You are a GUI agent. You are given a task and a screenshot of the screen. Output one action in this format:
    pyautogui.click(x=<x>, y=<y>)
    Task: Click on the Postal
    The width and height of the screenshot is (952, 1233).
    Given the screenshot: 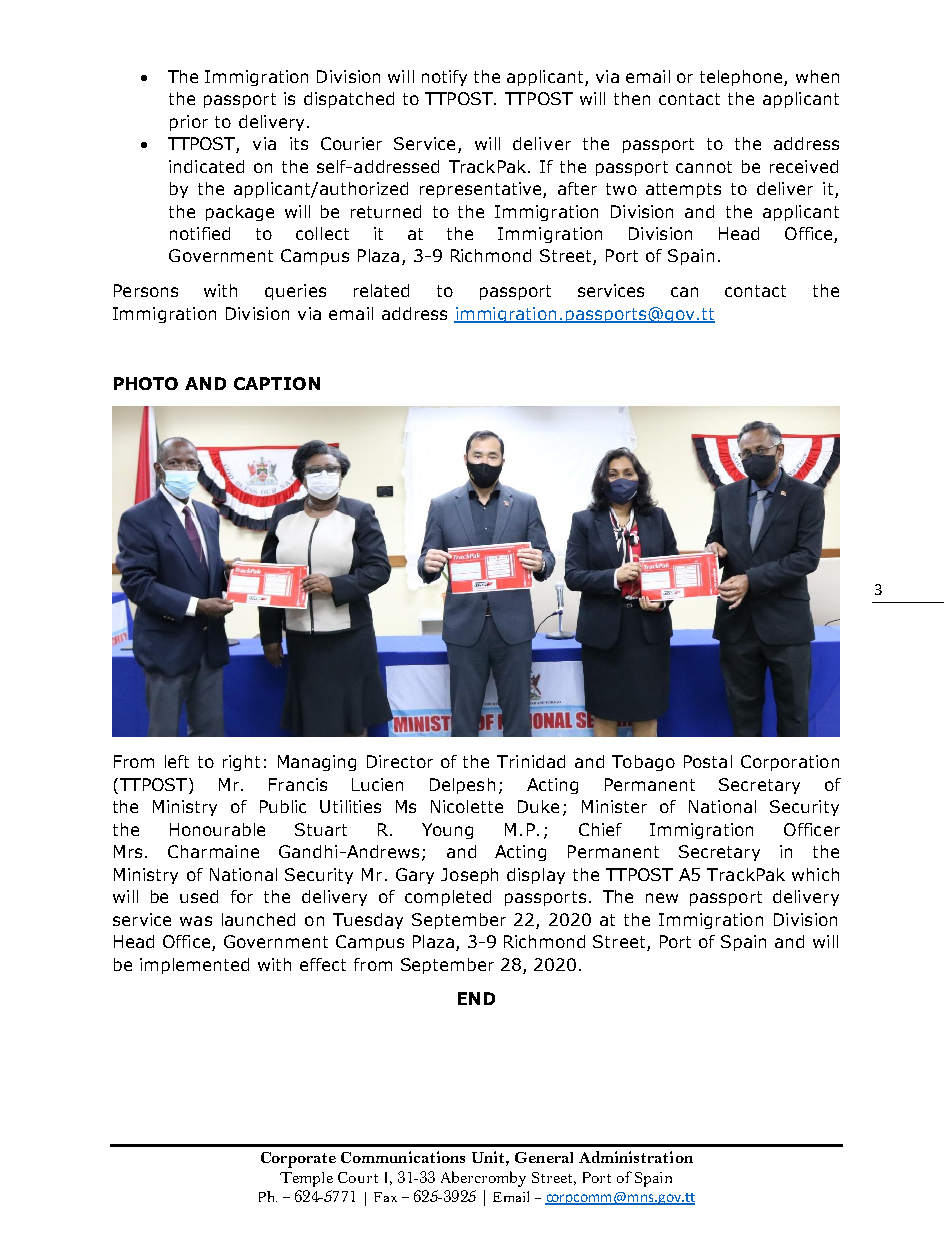 What is the action you would take?
    pyautogui.click(x=708, y=761)
